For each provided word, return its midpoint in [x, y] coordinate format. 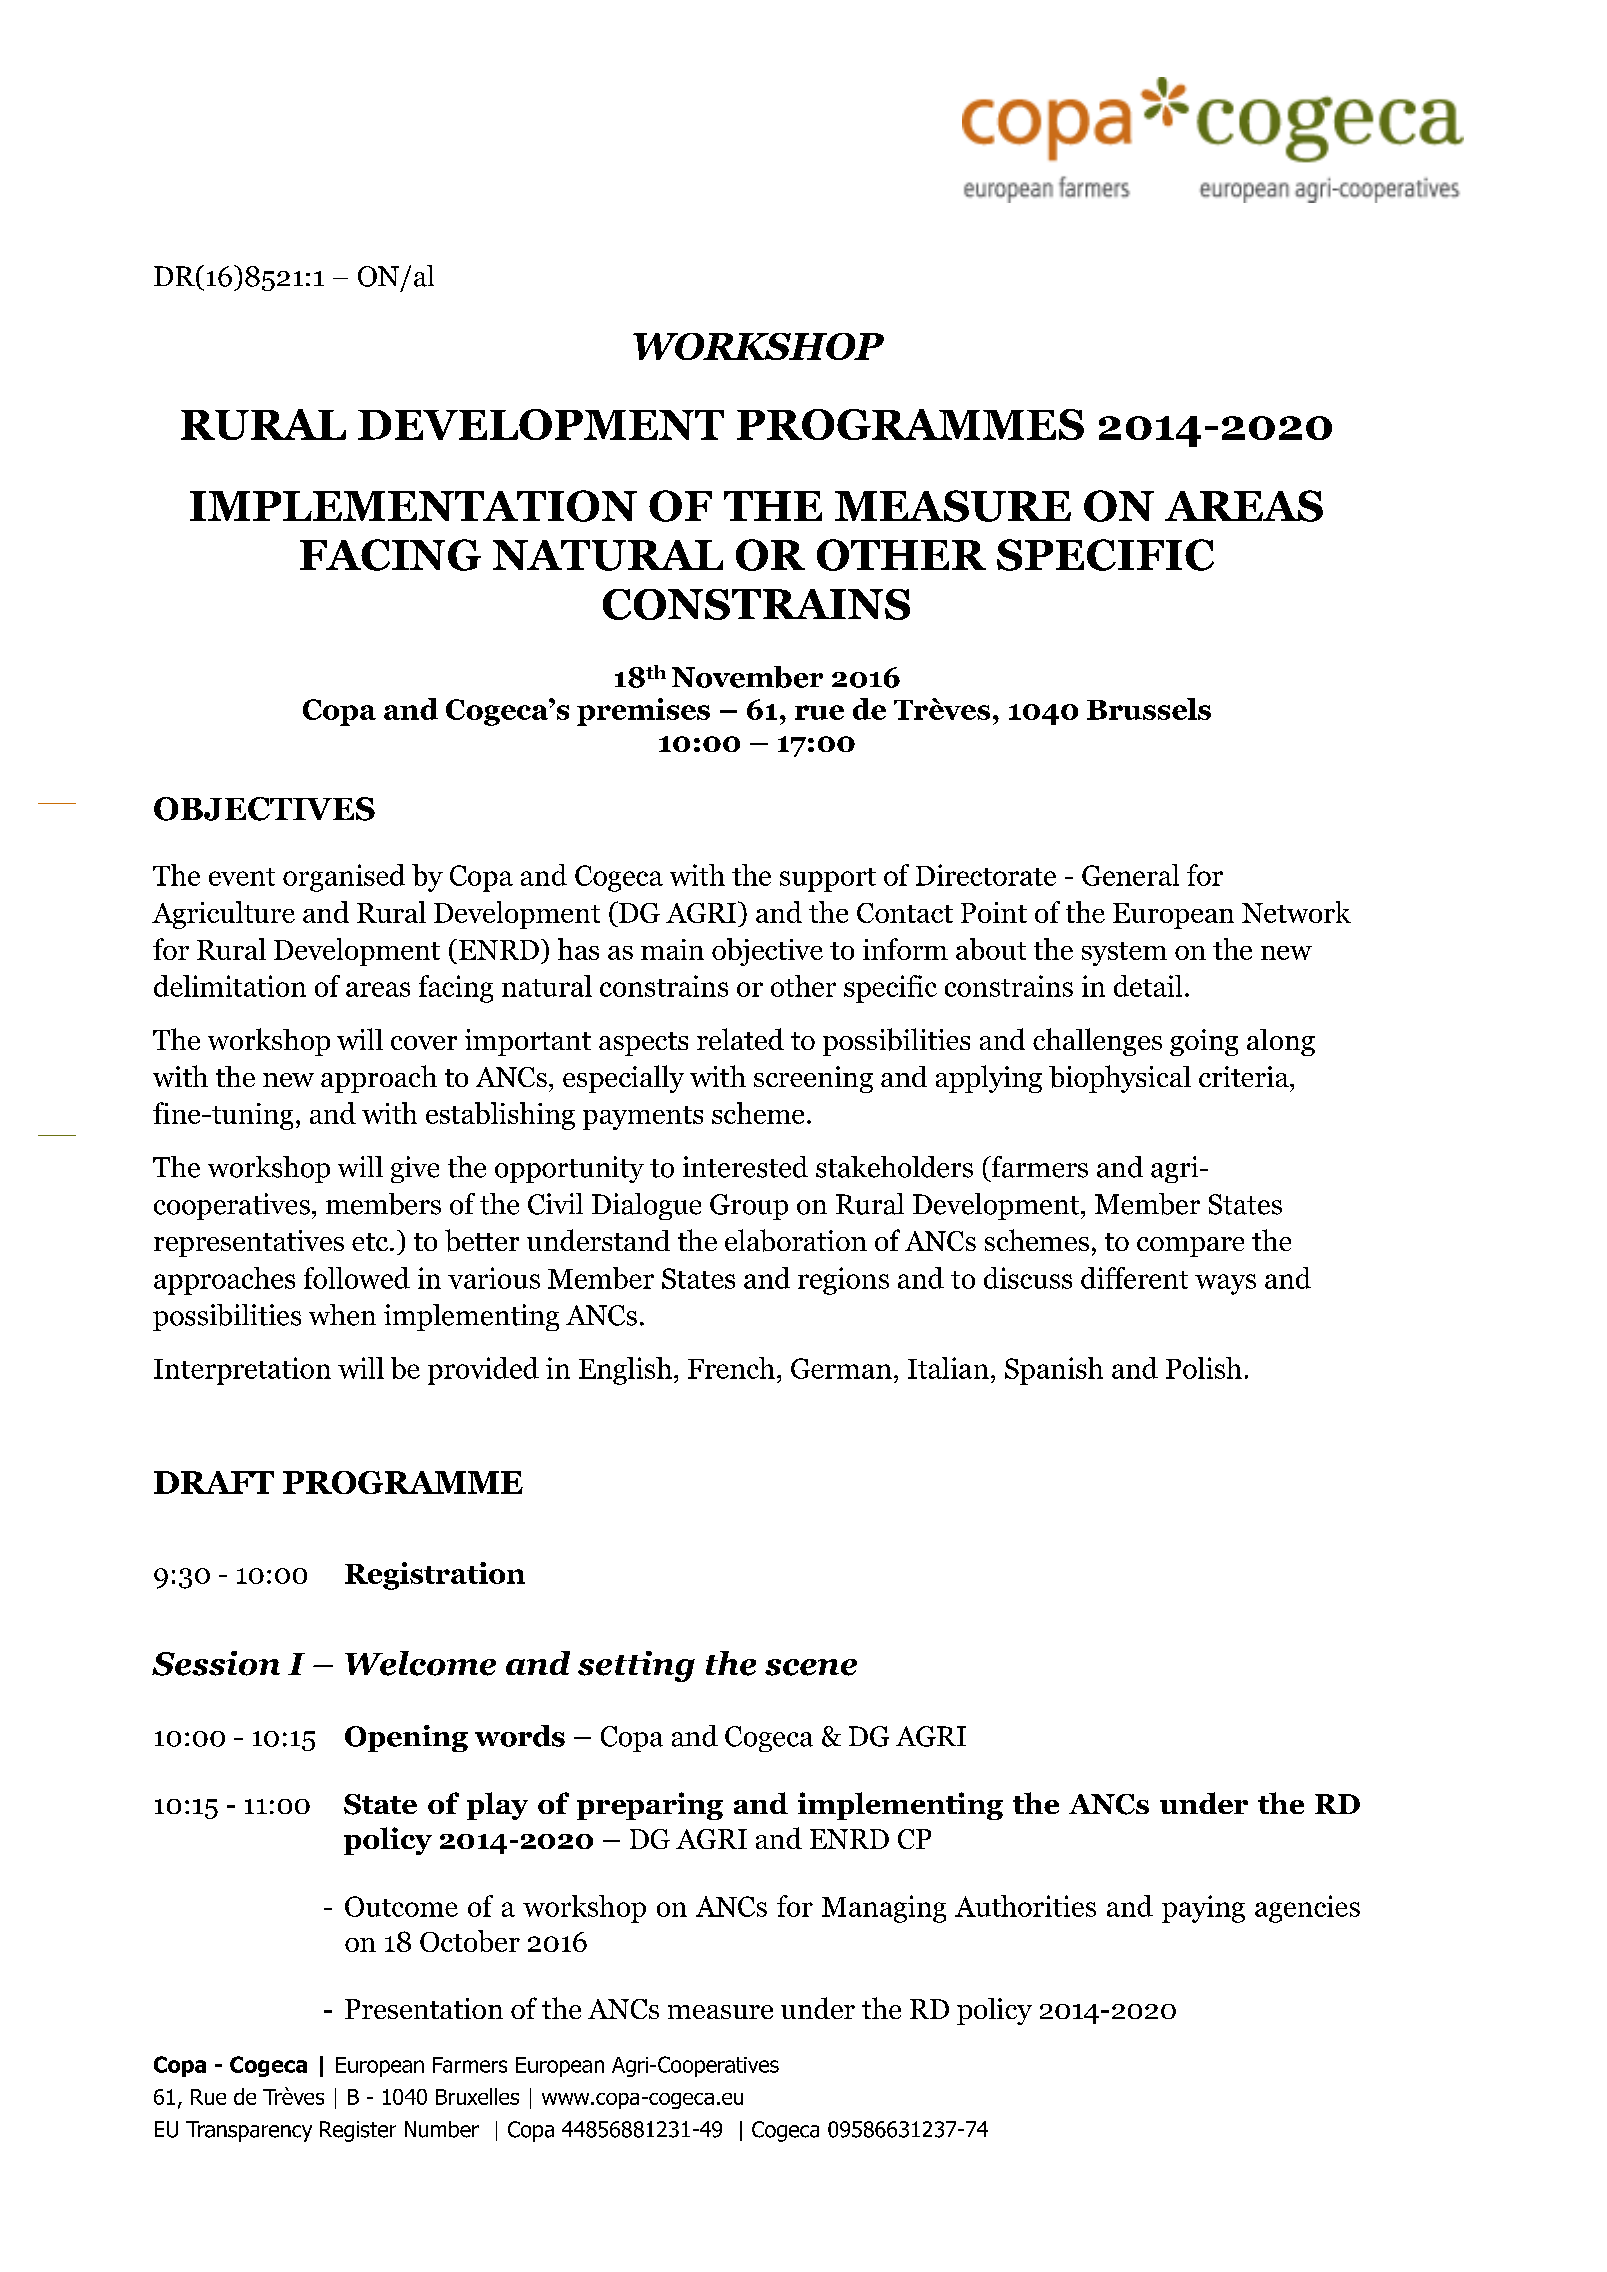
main [672, 949]
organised [344, 878]
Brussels [1149, 709]
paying [1203, 1909]
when [342, 1315]
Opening [406, 1738]
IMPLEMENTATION [413, 506]
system [1124, 954]
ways [1225, 1284]
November [747, 677]
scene [811, 1667]
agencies [1307, 1909]
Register [358, 2131]
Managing [884, 1909]
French [731, 1368]
